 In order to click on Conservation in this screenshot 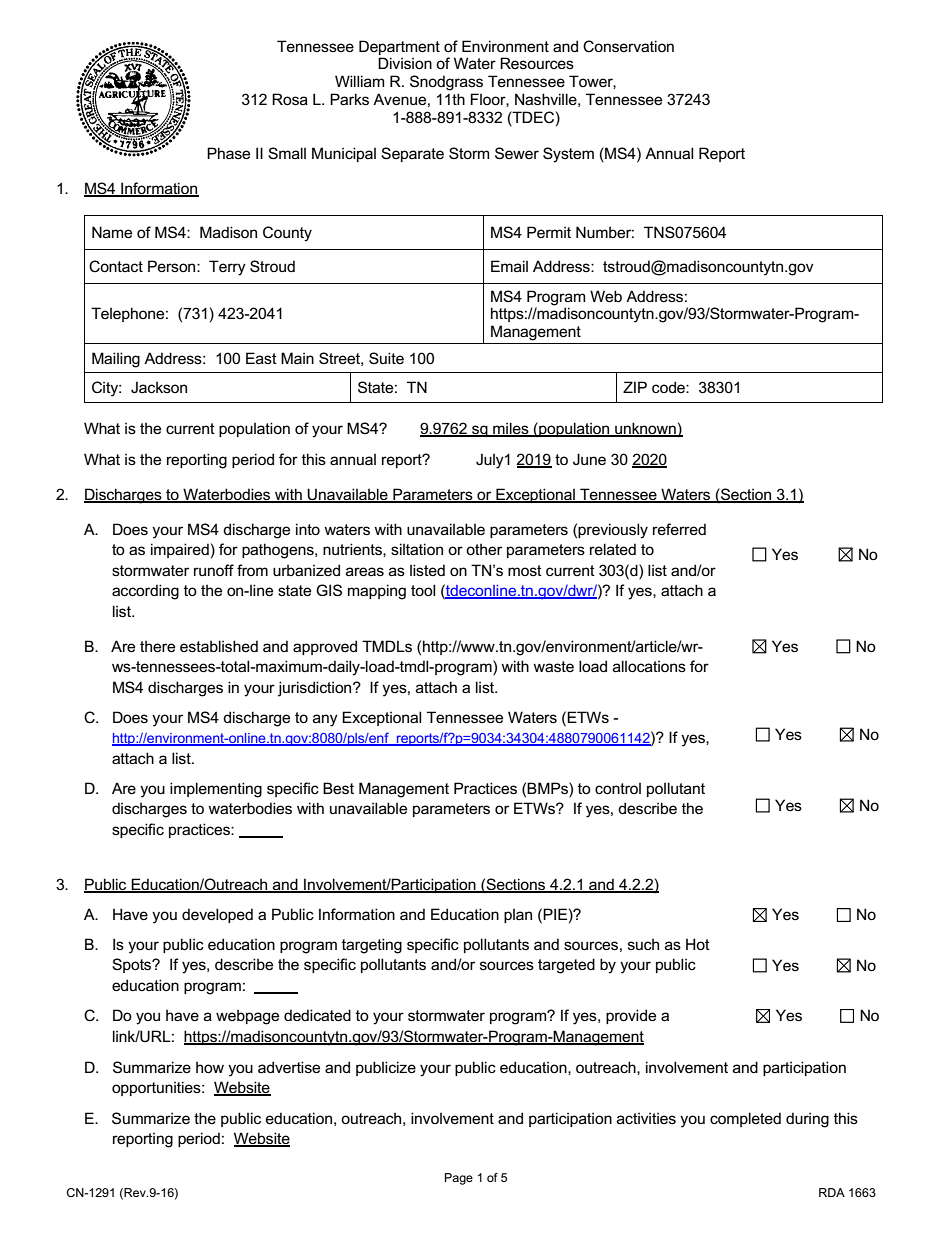, I will do `click(628, 46)`.
